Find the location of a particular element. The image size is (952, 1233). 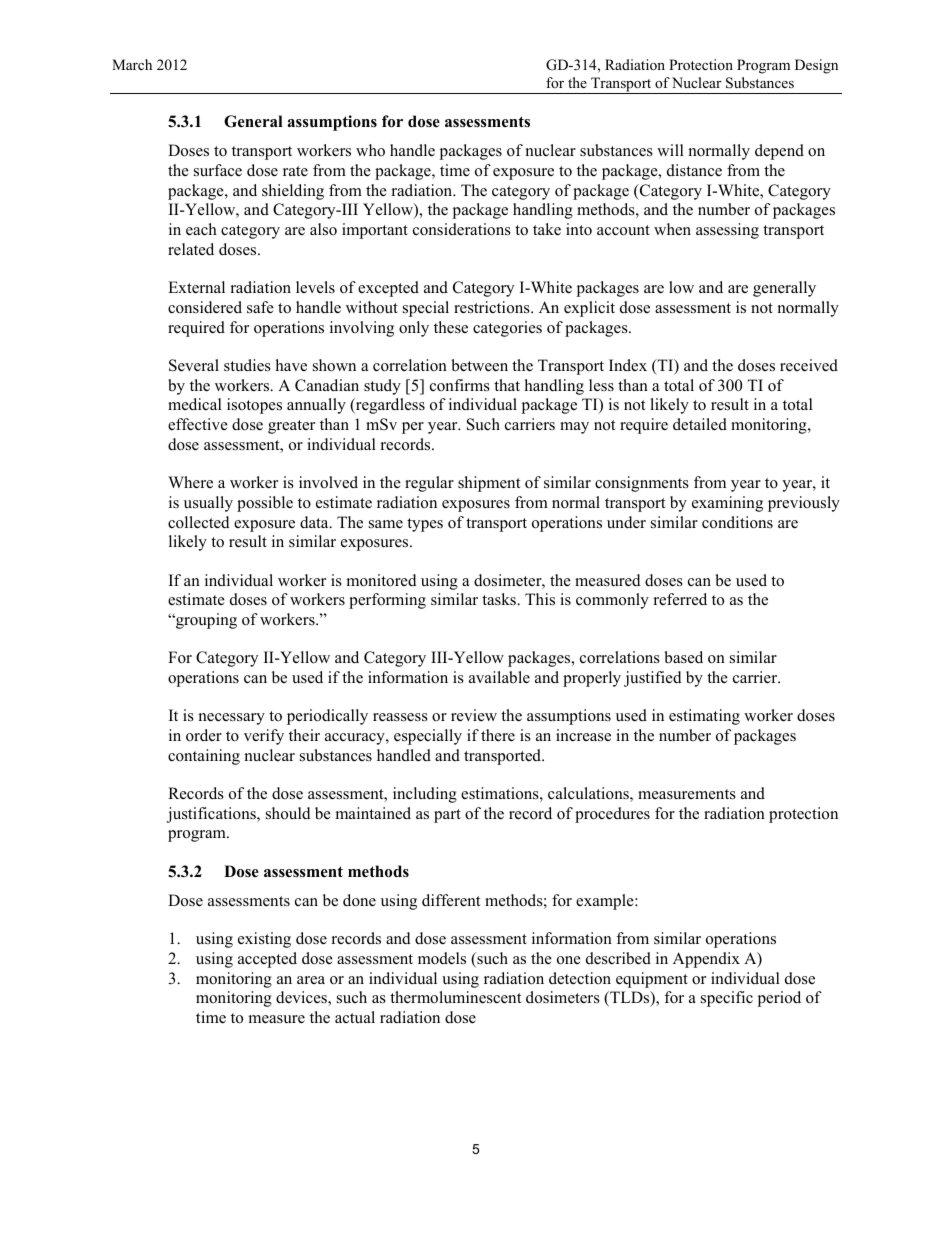

who is located at coordinates (370, 150).
